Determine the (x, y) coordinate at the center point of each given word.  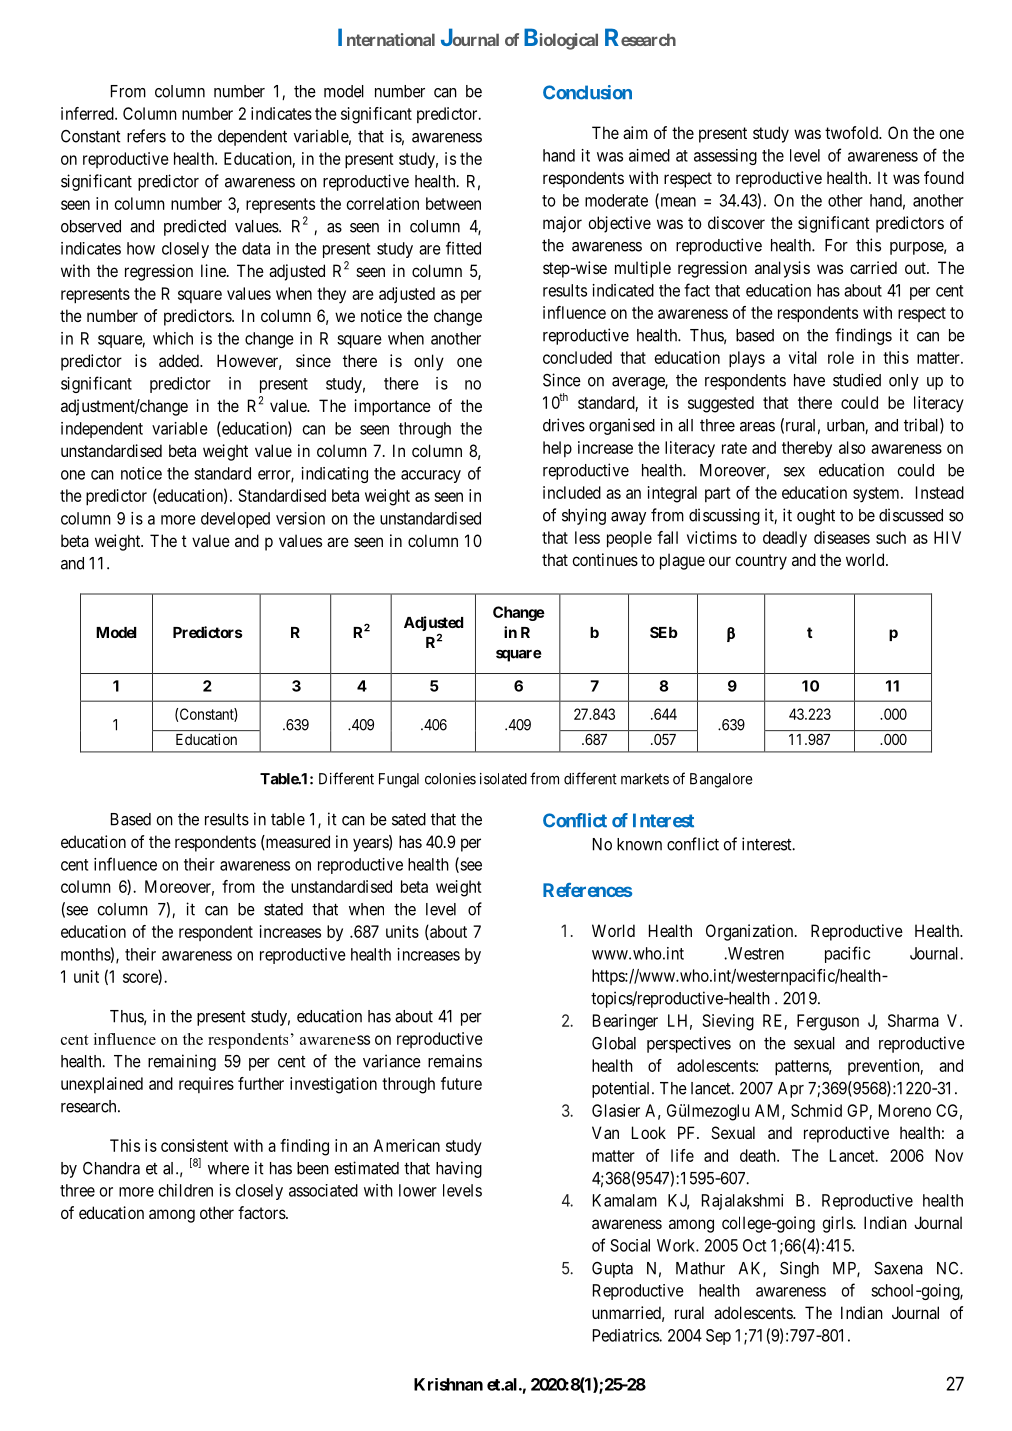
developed (235, 520)
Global (614, 1043)
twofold (852, 132)
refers (146, 136)
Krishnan (448, 1384)
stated (283, 909)
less (587, 537)
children (186, 1190)
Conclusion (587, 92)
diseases (842, 537)
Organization (751, 932)
